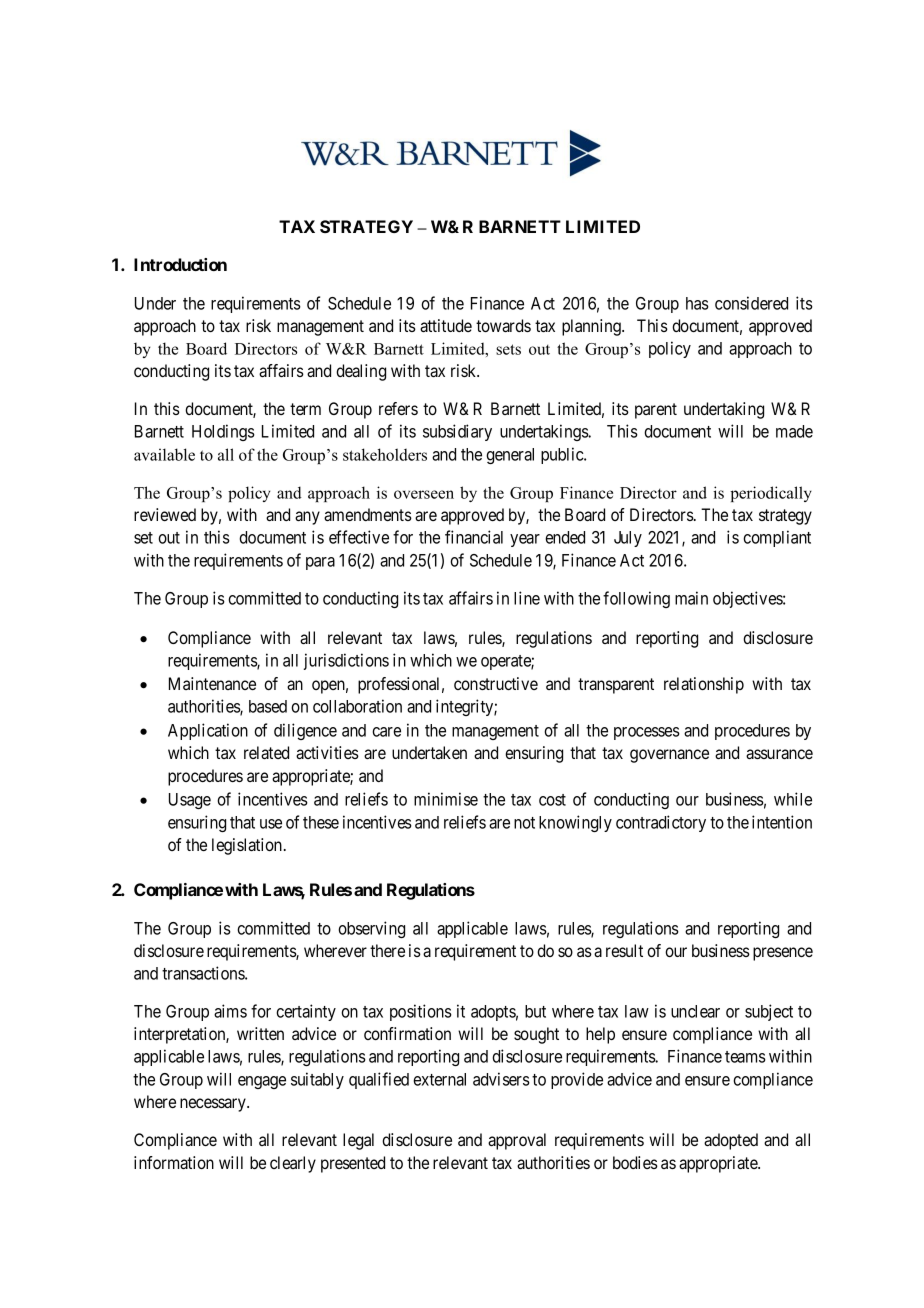 The width and height of the screenshot is (924, 1308). I want to click on relationship, so click(704, 685).
